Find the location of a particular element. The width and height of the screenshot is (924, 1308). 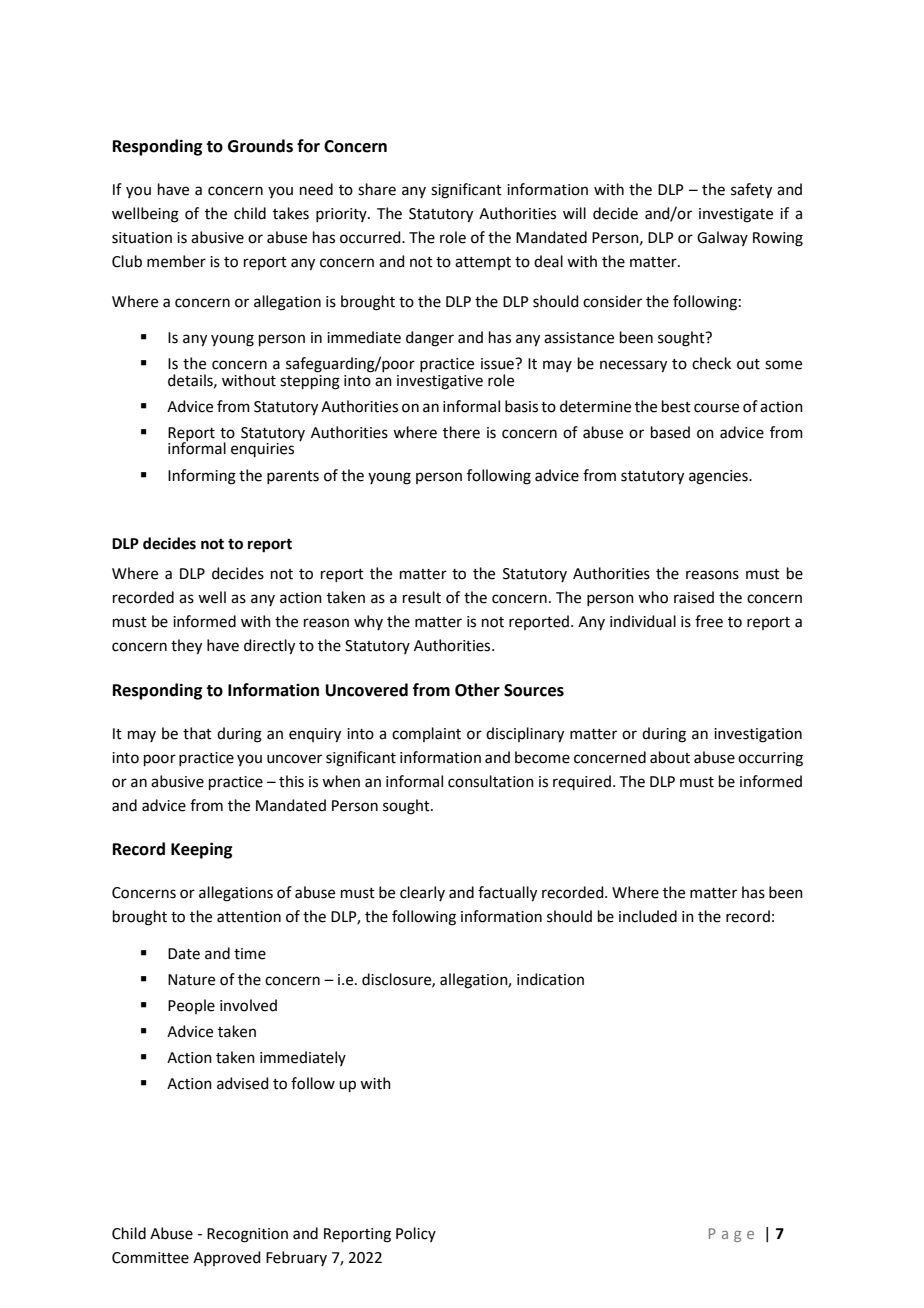

result is located at coordinates (422, 597).
